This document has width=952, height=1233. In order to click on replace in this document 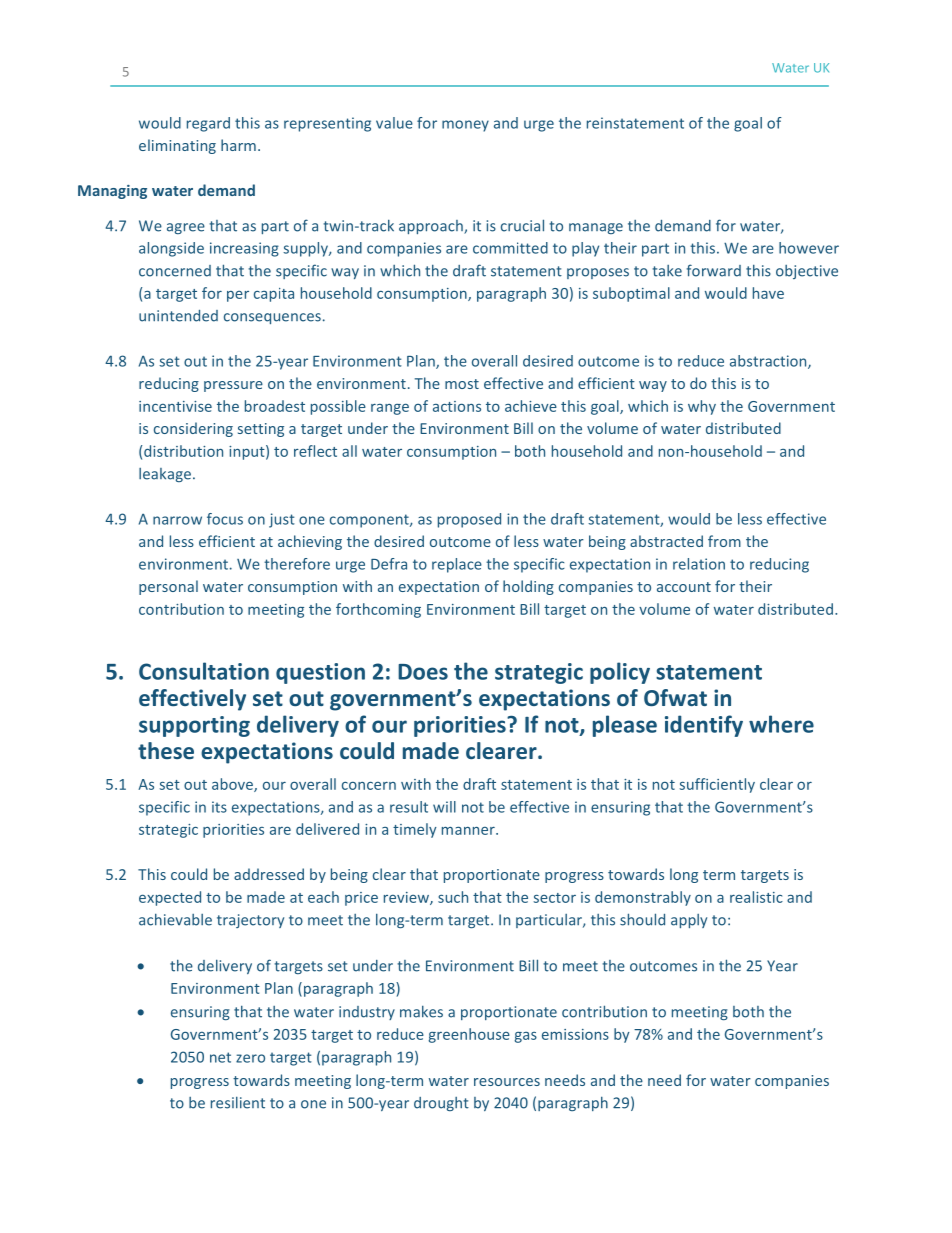, I will do `click(457, 565)`.
